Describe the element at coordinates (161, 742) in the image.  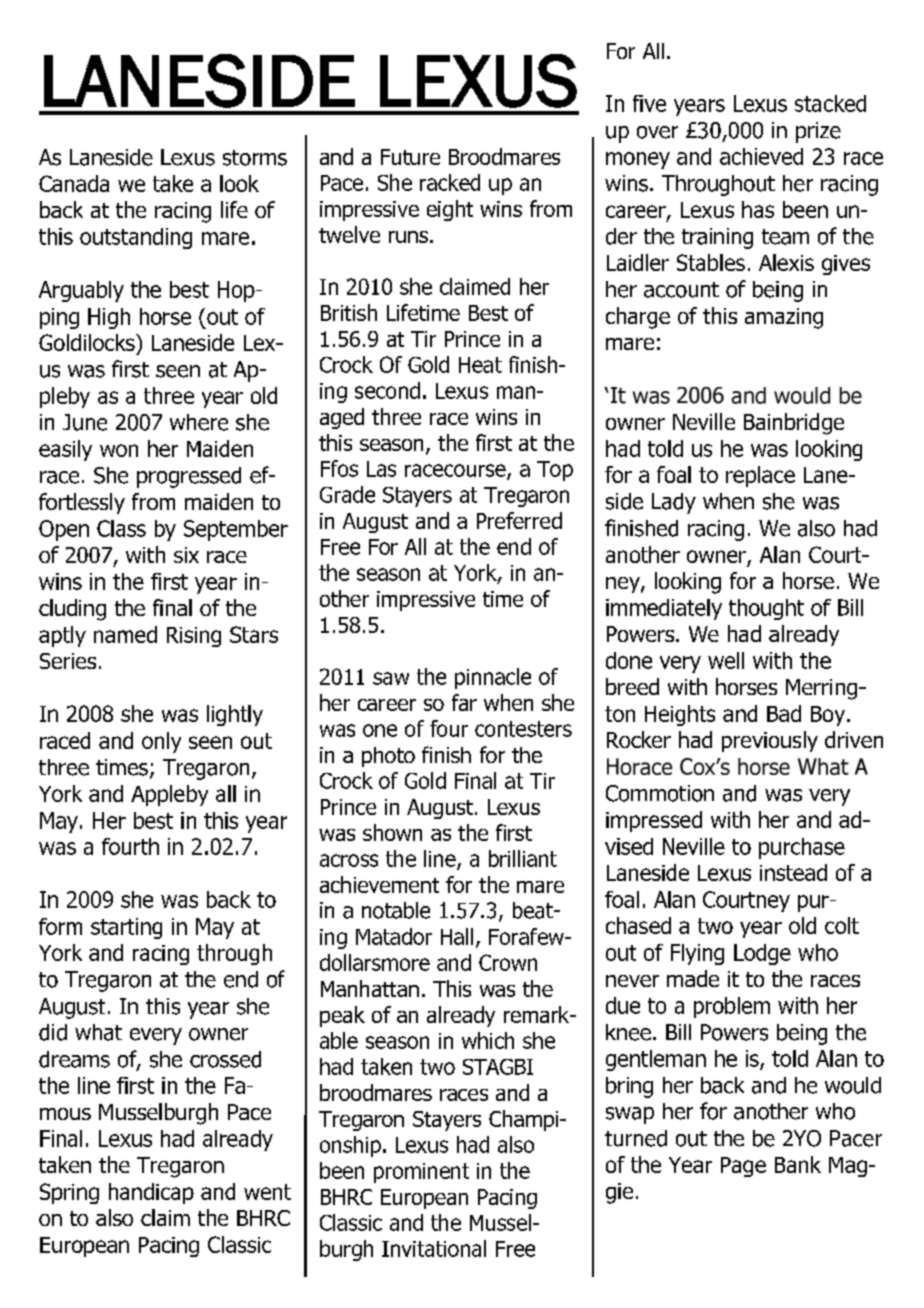
I see `only` at that location.
